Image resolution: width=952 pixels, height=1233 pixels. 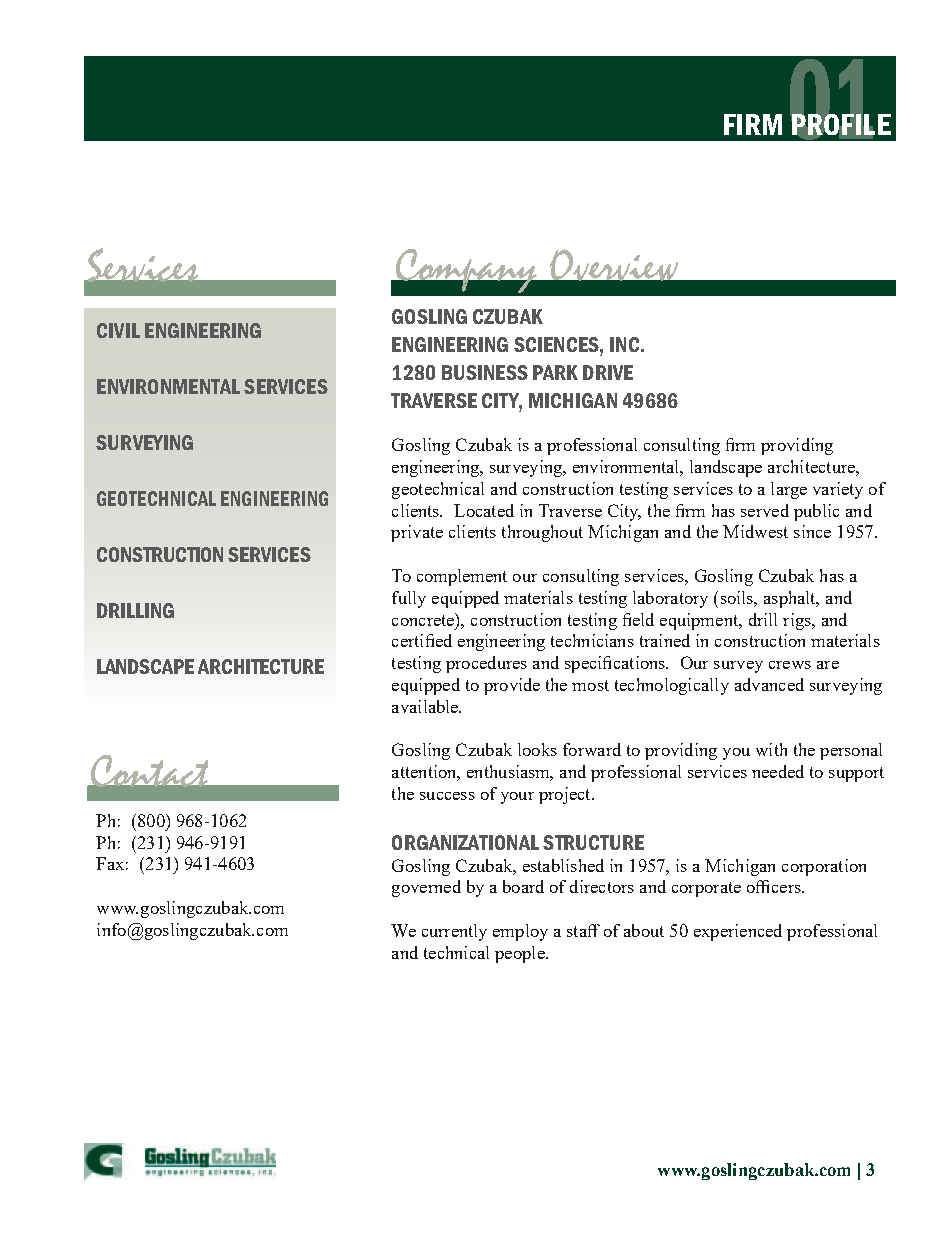 I want to click on currently, so click(x=454, y=932).
